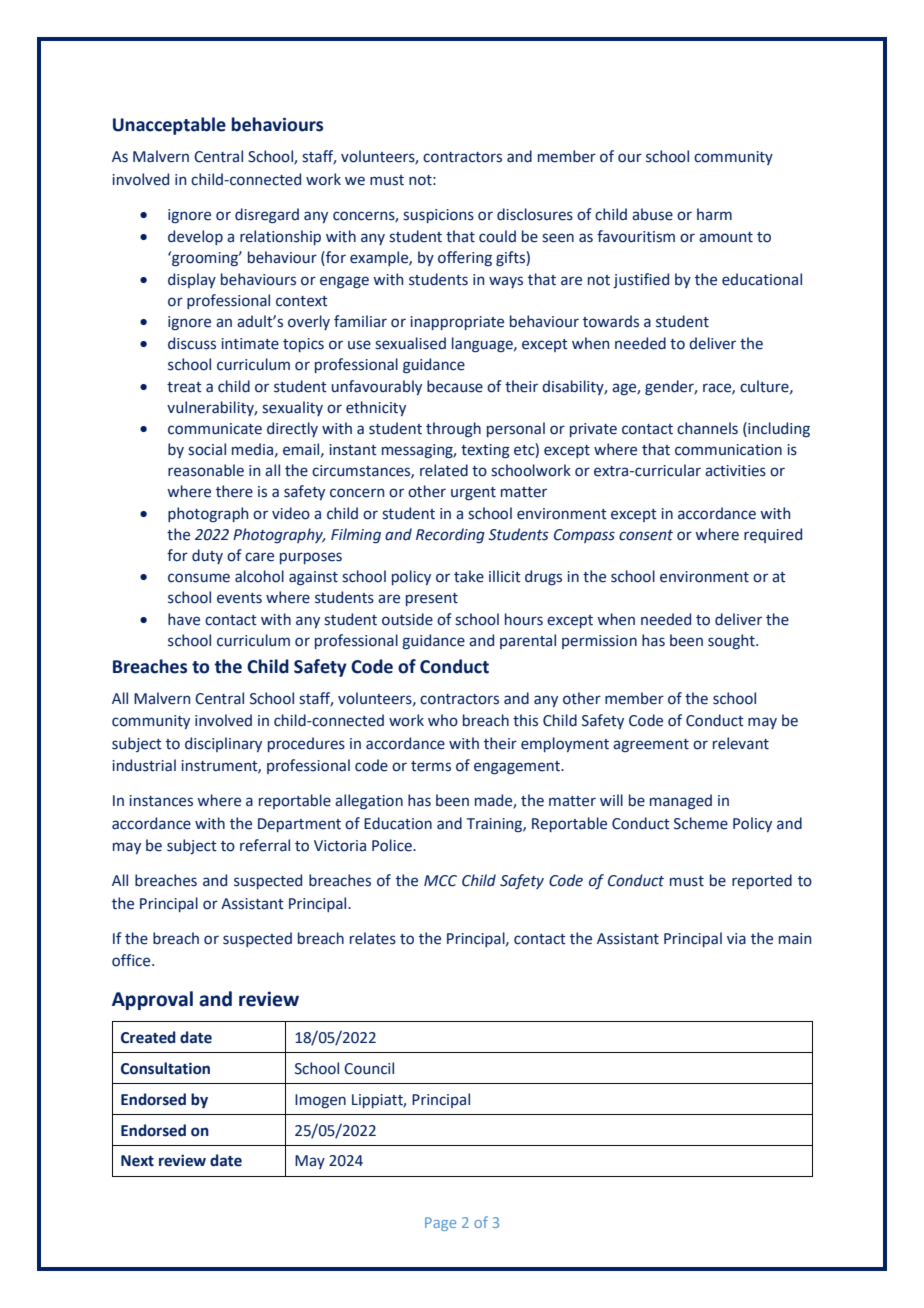  I want to click on there, so click(234, 491).
